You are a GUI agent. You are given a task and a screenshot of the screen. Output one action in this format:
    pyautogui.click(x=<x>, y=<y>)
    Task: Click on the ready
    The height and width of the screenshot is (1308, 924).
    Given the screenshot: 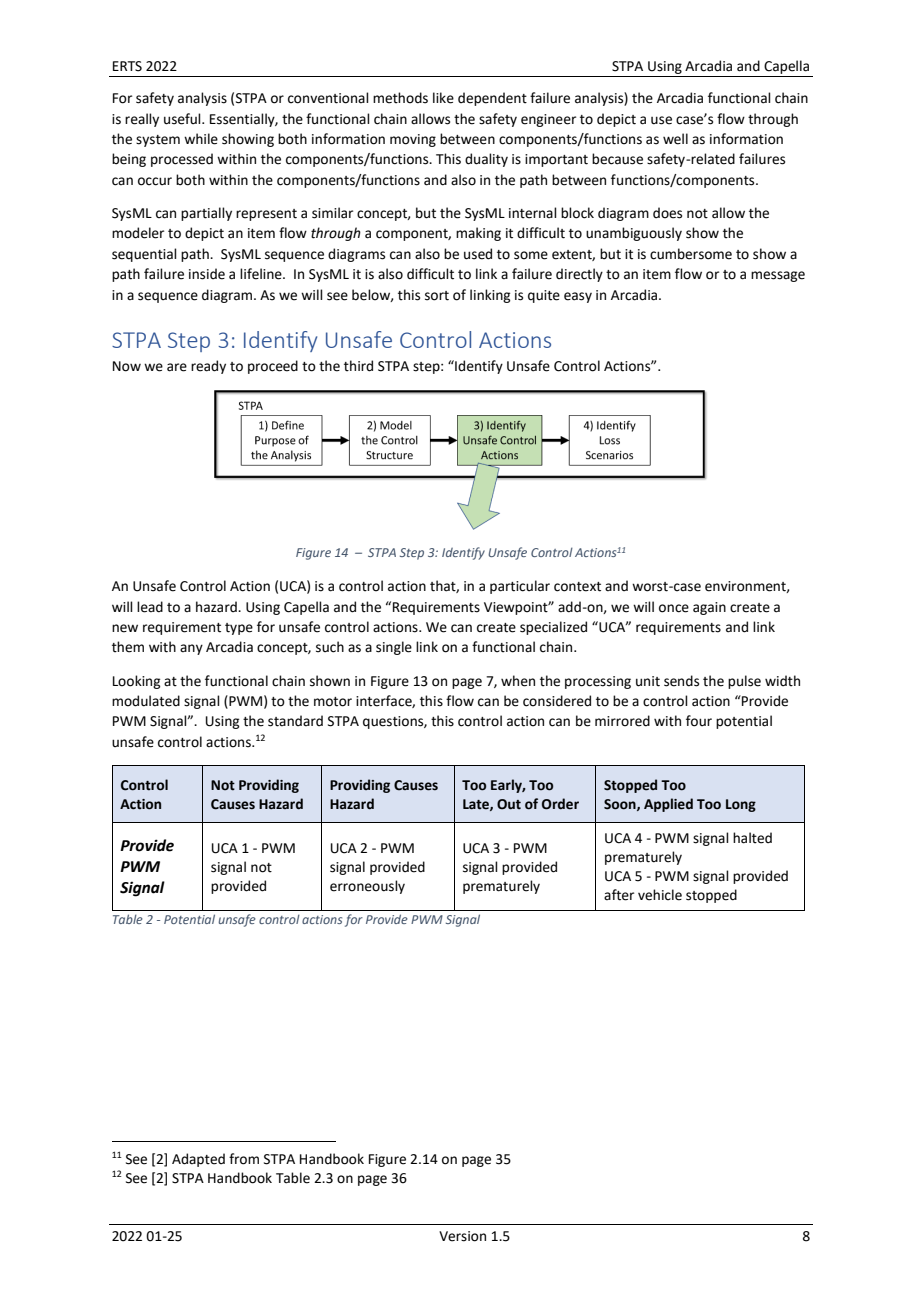 What is the action you would take?
    pyautogui.click(x=208, y=367)
